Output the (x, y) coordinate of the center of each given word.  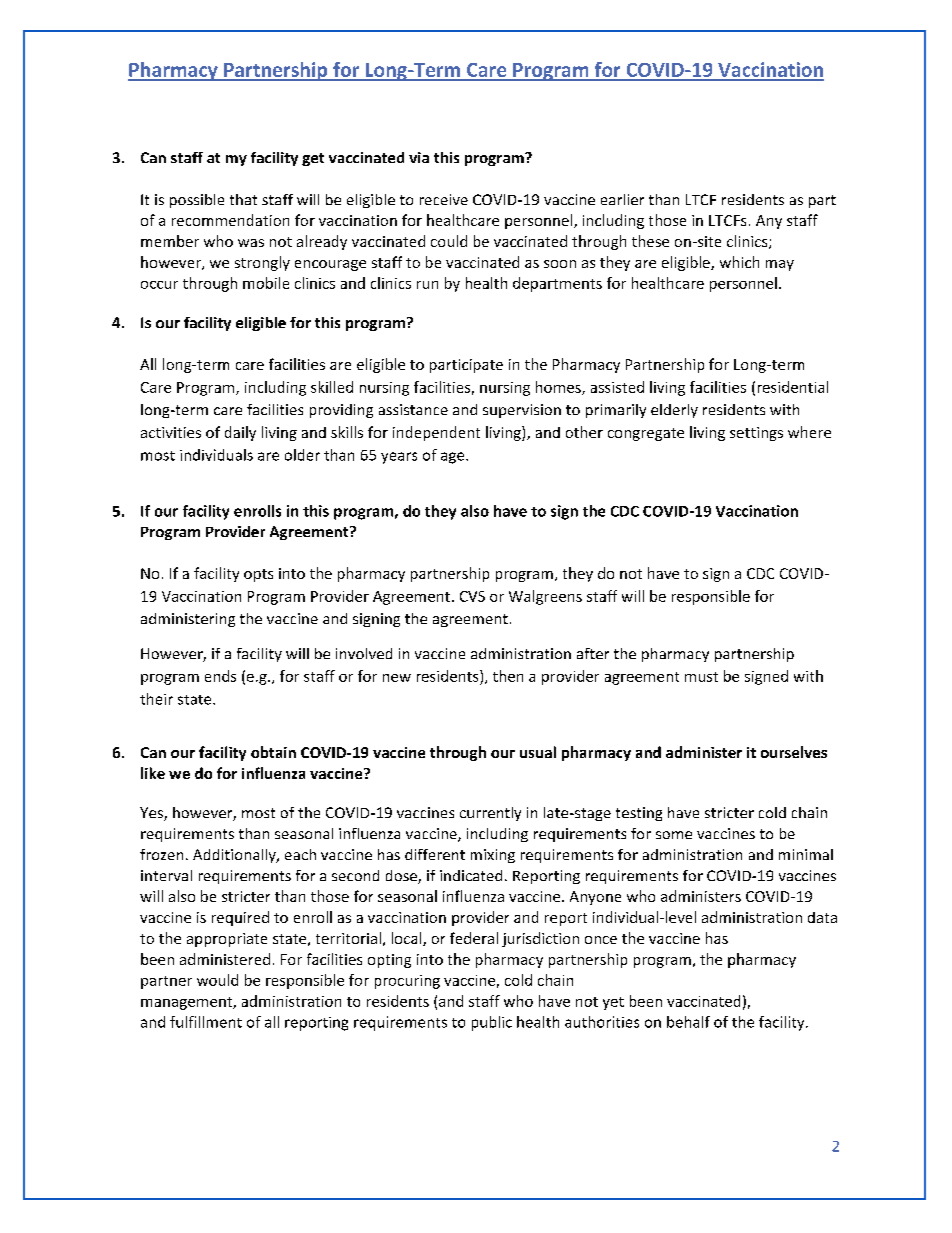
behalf (688, 1022)
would (217, 980)
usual (538, 752)
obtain (273, 752)
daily (240, 433)
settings (756, 434)
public (492, 1023)
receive (444, 199)
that (243, 199)
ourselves (794, 752)
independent (436, 433)
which (739, 262)
